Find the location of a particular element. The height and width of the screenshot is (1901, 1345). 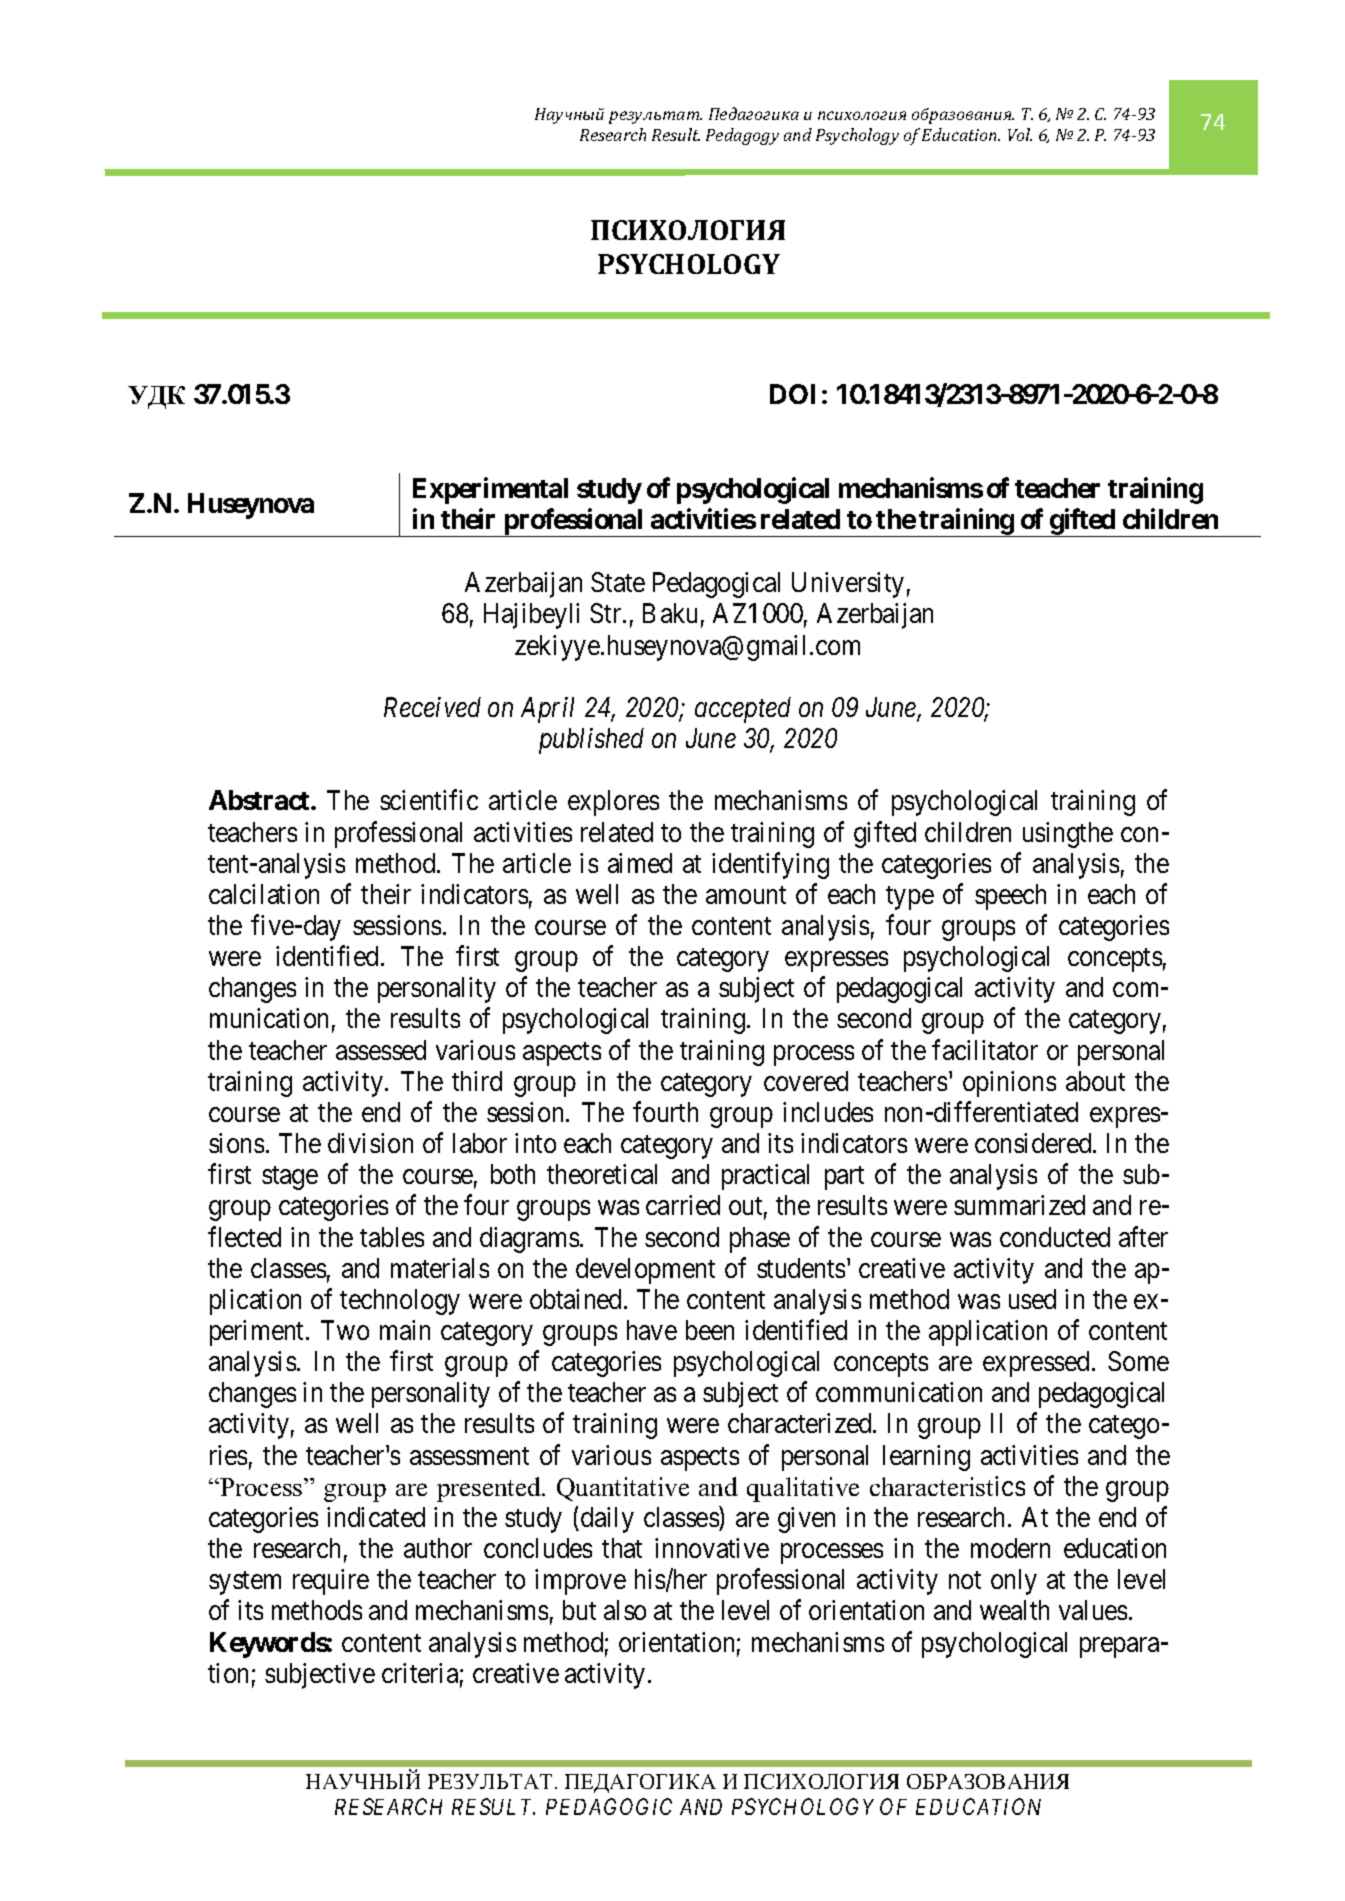

aimed is located at coordinates (640, 863).
